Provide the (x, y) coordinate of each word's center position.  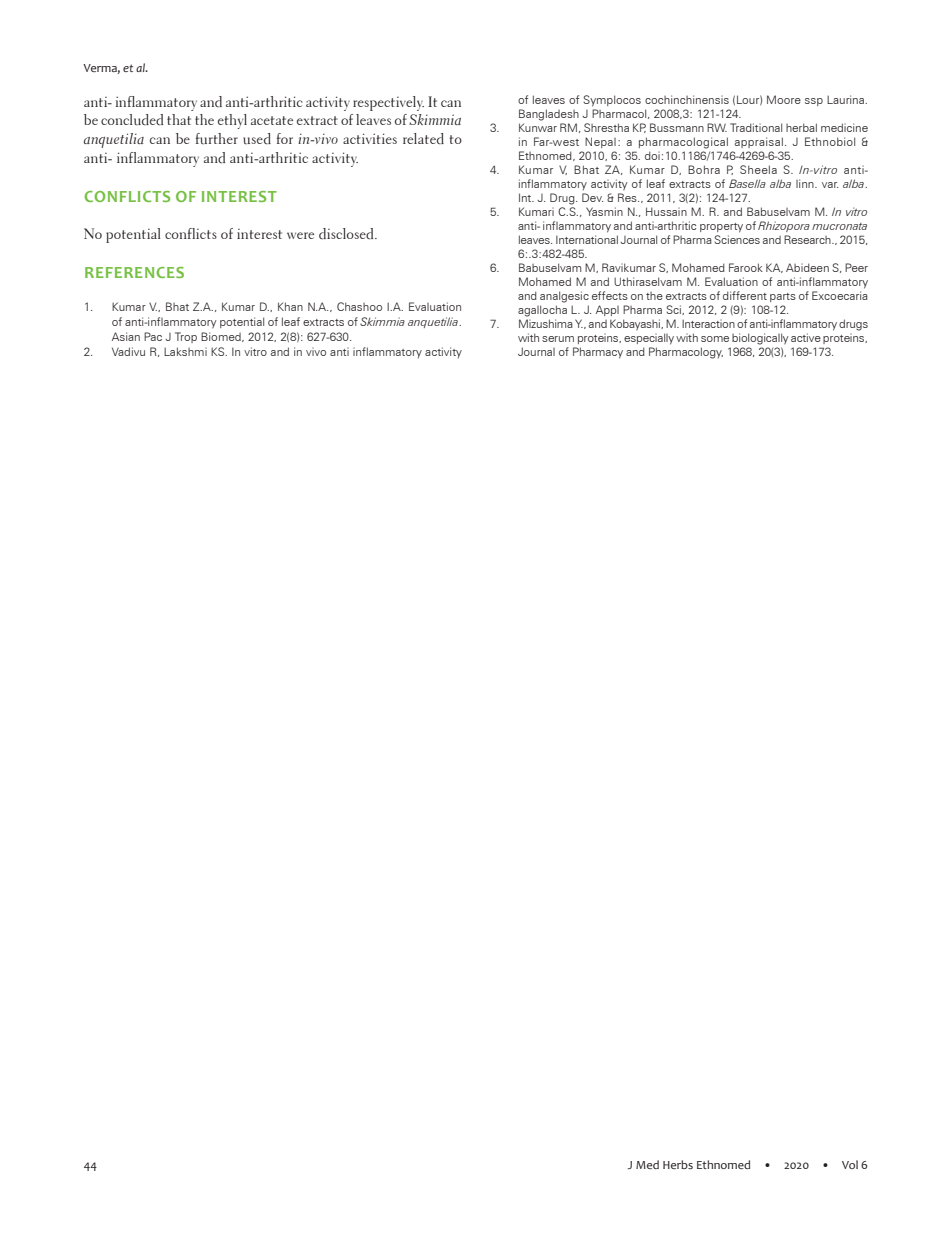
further (217, 138)
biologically (760, 339)
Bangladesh (549, 115)
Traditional (756, 127)
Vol (850, 1164)
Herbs (678, 1164)
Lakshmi (185, 351)
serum (558, 339)
